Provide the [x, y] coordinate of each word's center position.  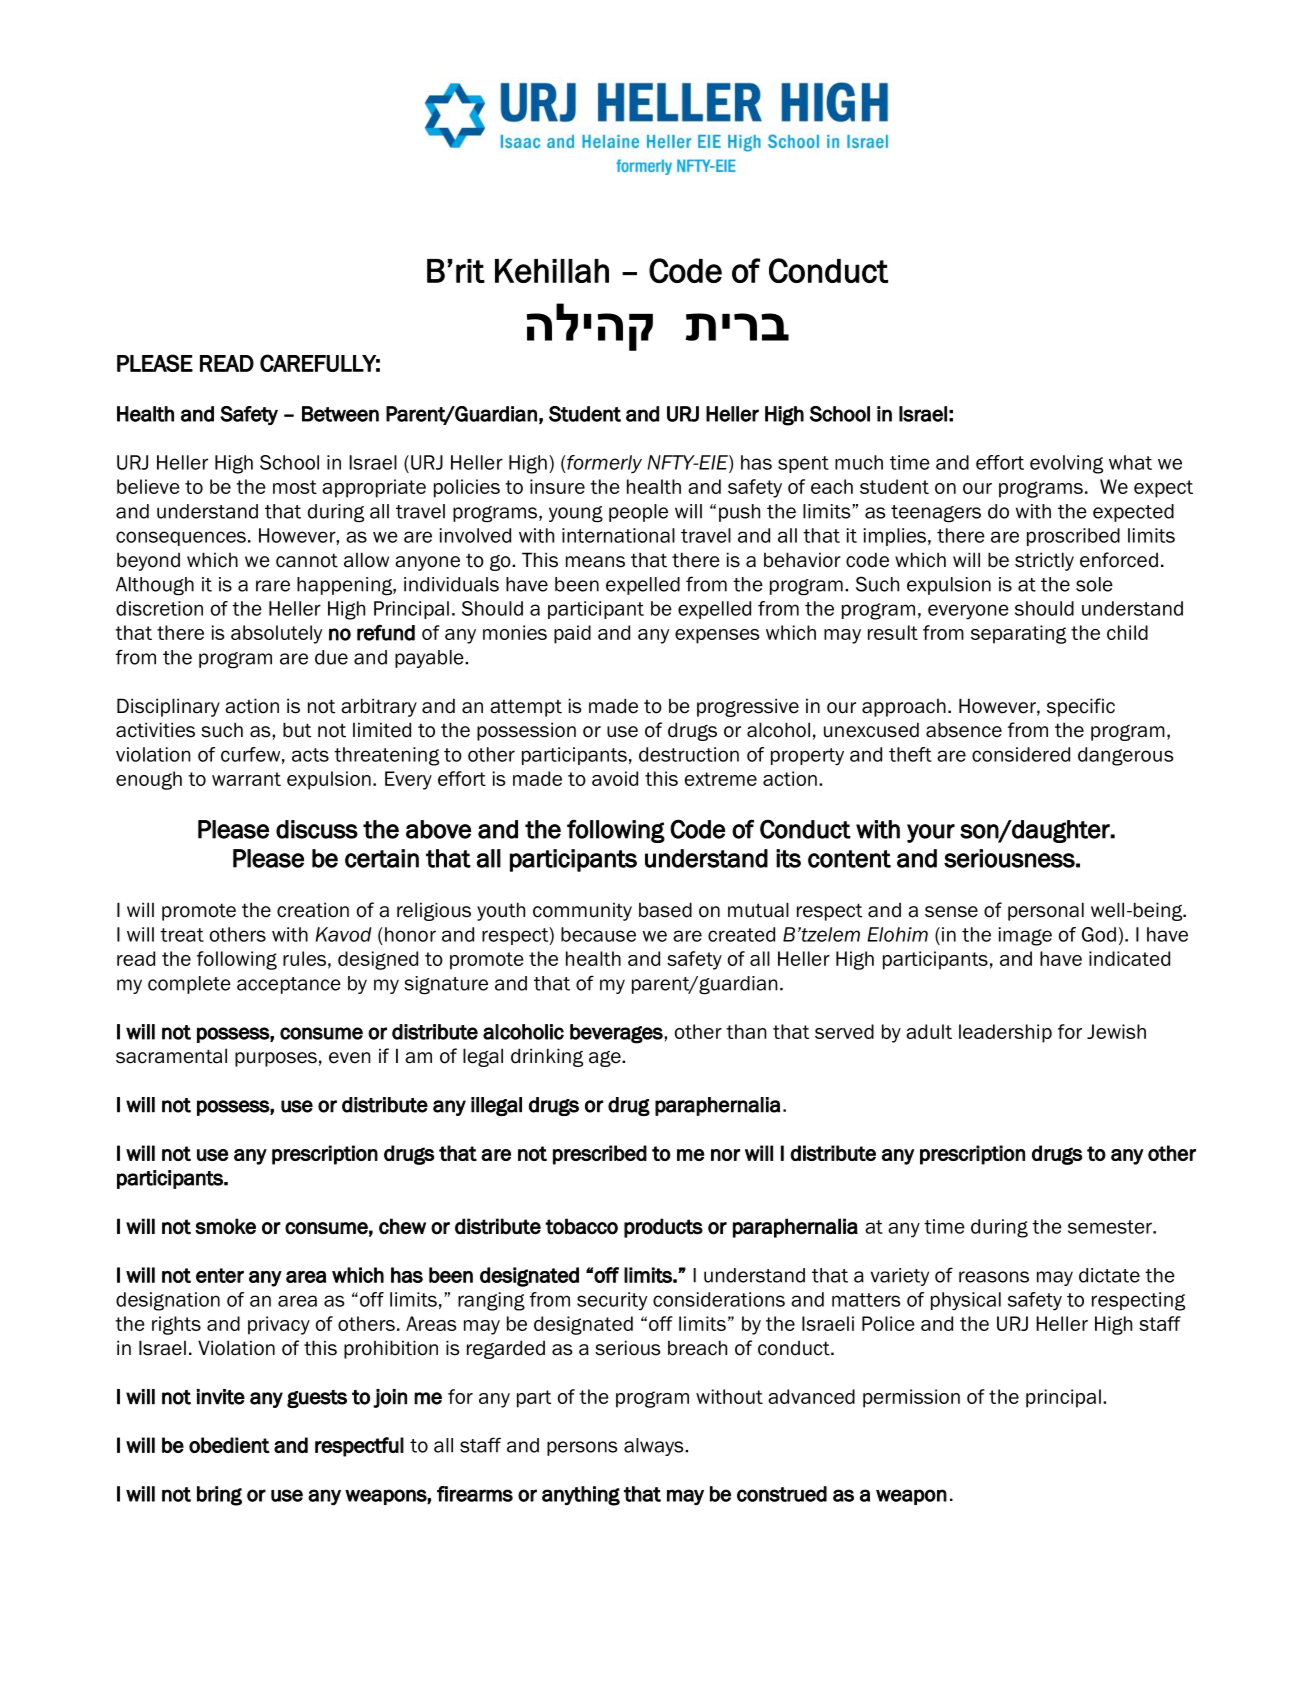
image [1025, 936]
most [295, 487]
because [598, 934]
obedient [229, 1445]
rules [304, 958]
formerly [603, 464]
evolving [1066, 464]
